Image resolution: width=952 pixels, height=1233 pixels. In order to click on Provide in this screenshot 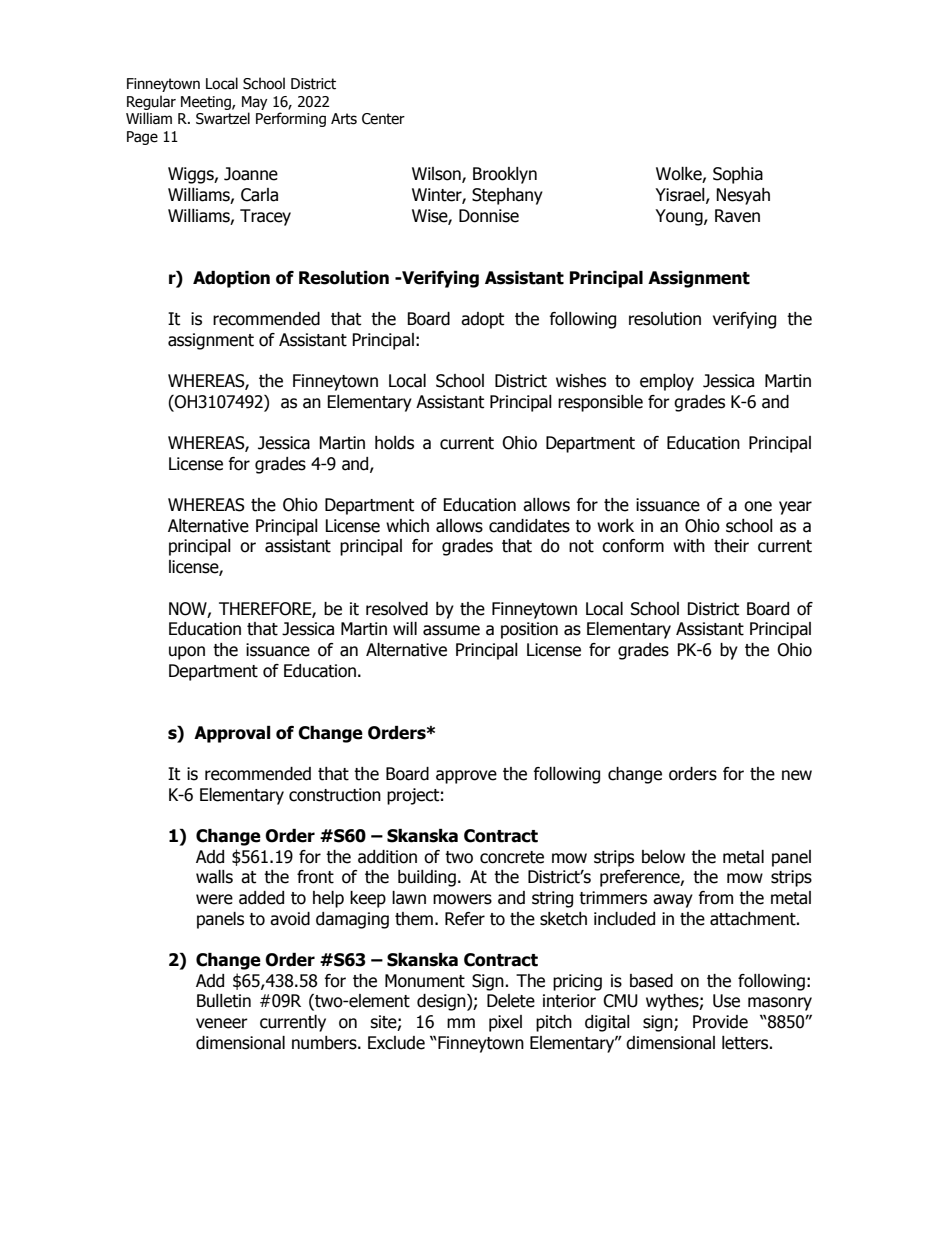, I will do `click(720, 1022)`.
